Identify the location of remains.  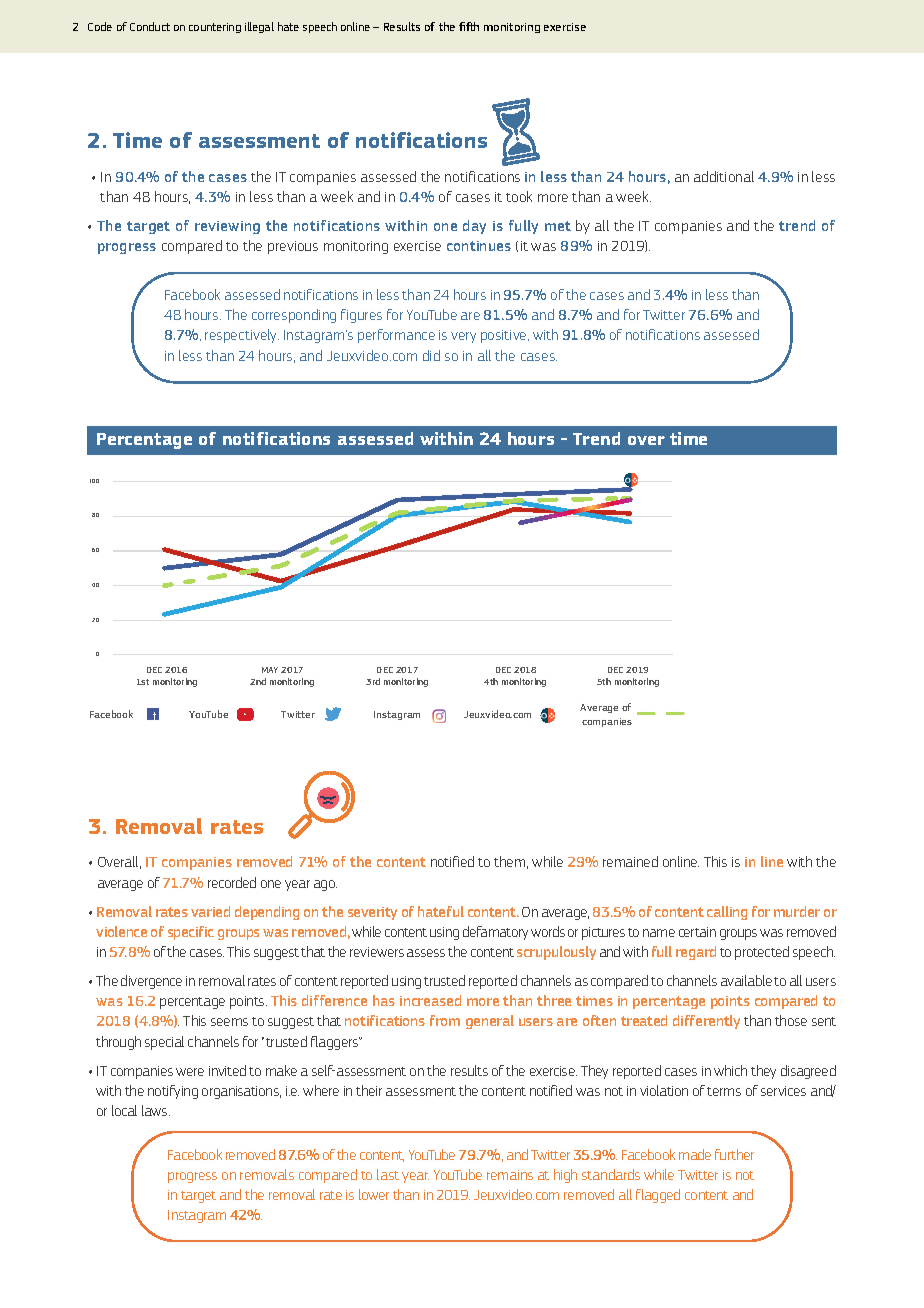
(510, 1175).
